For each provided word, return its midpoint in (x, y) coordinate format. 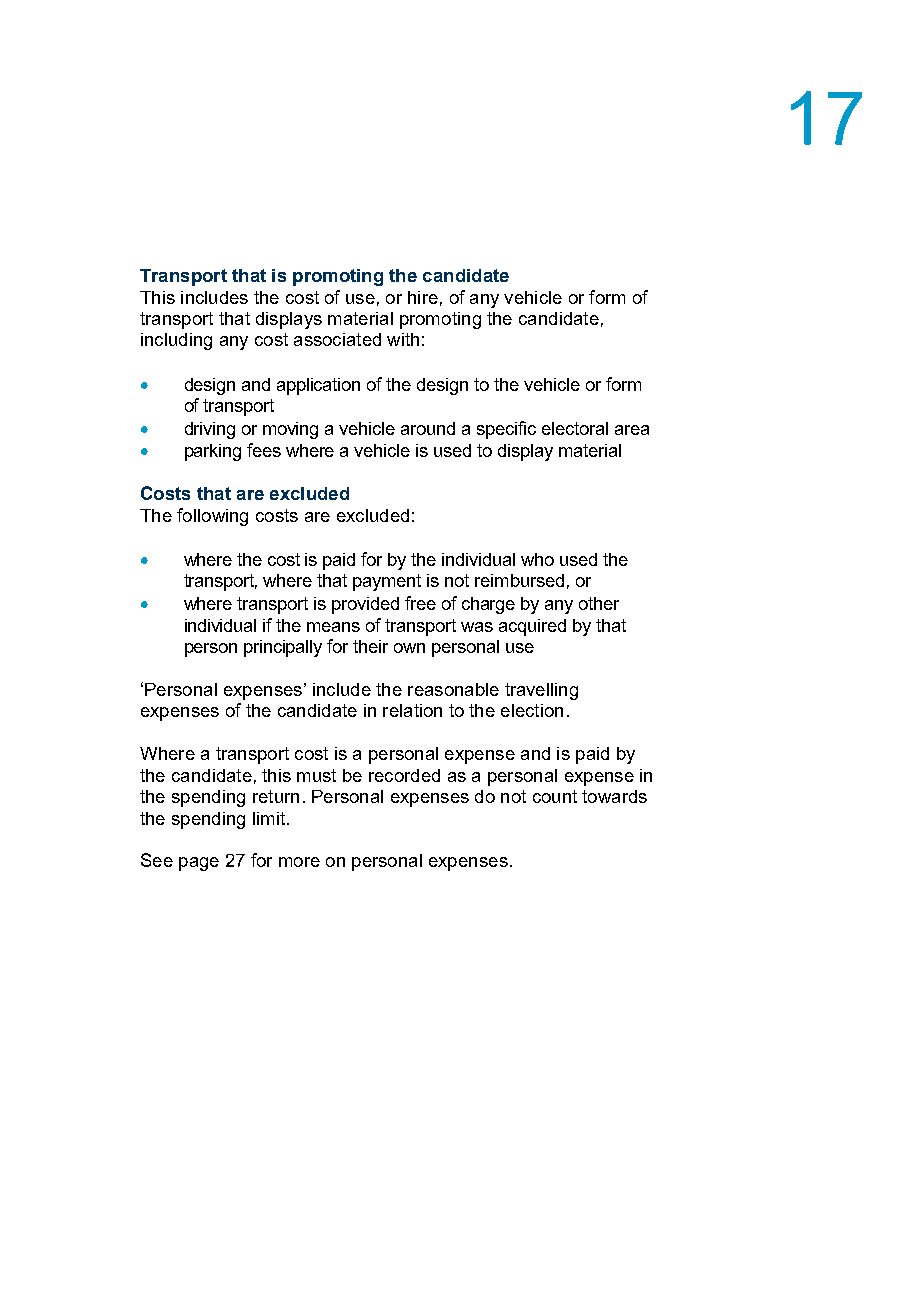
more (299, 862)
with (403, 339)
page (199, 864)
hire (423, 297)
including (176, 341)
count (555, 796)
